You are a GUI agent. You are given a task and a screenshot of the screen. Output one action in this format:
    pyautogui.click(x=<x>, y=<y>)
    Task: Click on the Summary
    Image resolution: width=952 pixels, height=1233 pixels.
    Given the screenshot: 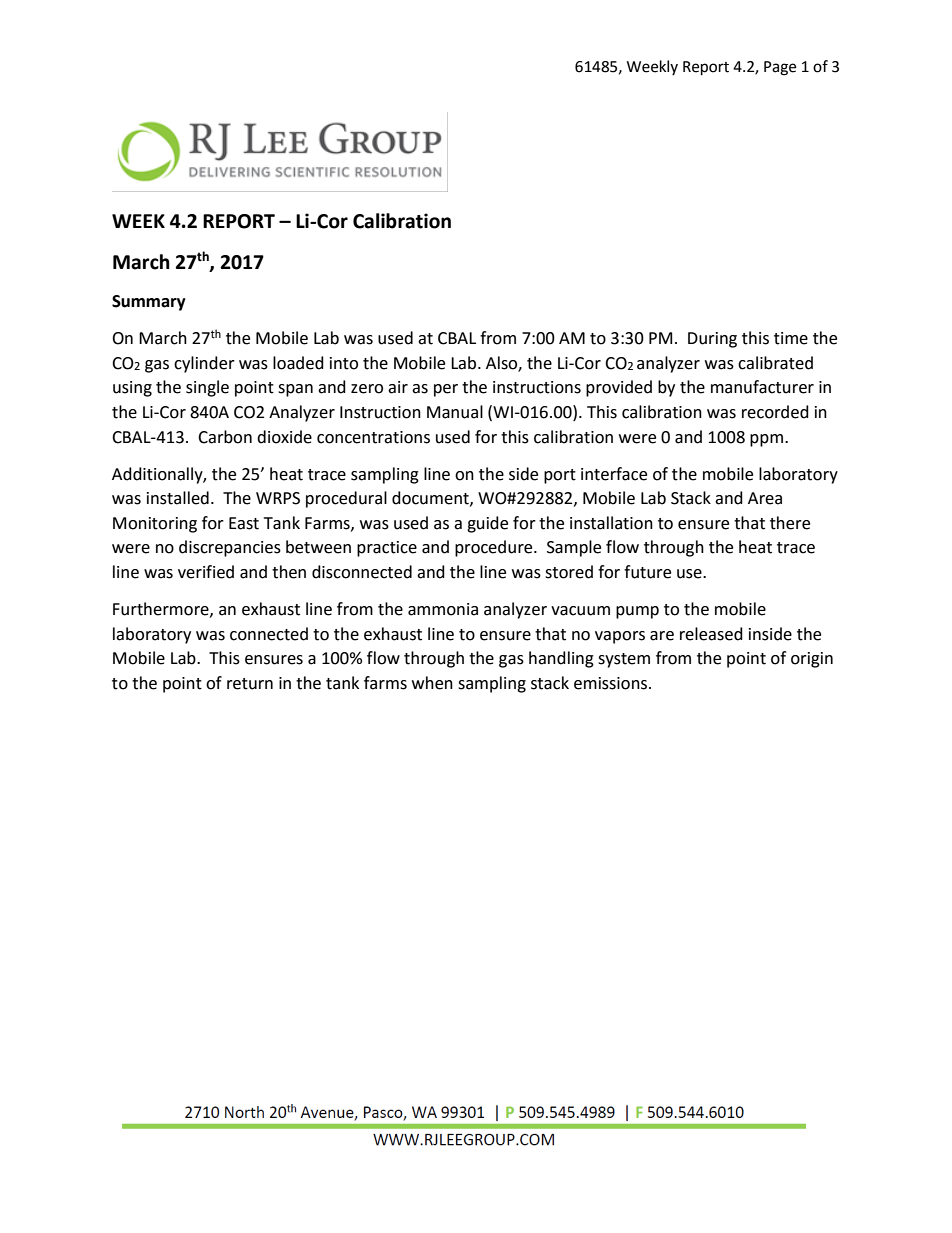 What is the action you would take?
    pyautogui.click(x=149, y=303)
